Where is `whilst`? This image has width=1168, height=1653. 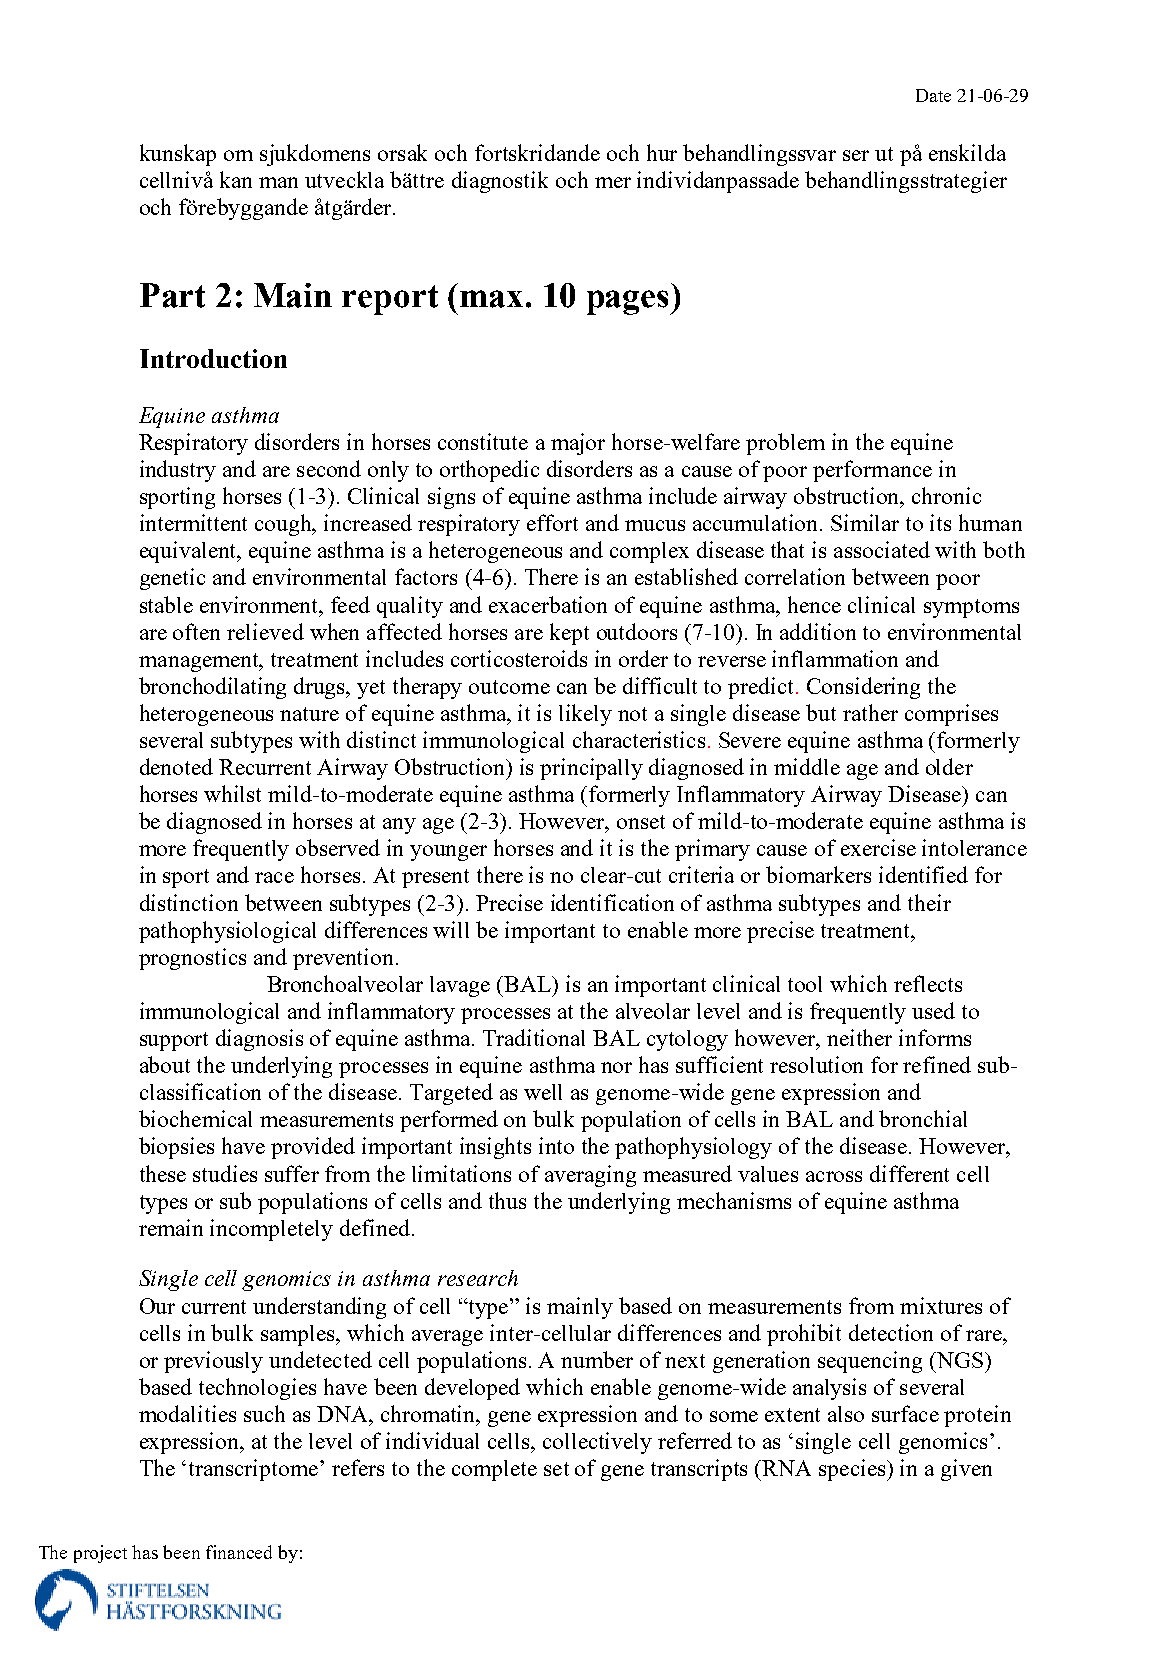 whilst is located at coordinates (232, 793).
